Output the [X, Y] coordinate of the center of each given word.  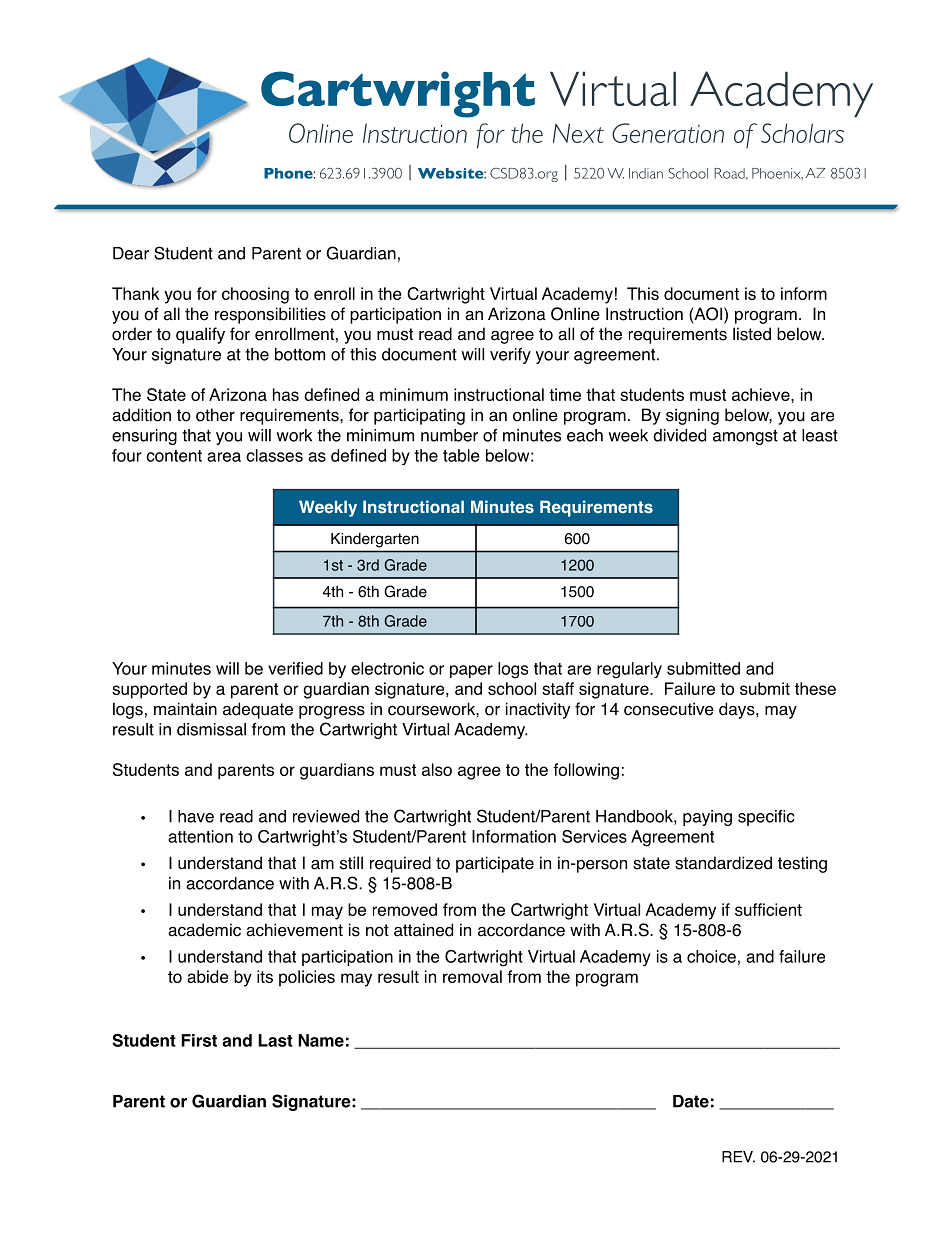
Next [578, 133]
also [437, 769]
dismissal [211, 729]
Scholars [802, 133]
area [224, 457]
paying [707, 818]
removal [472, 976]
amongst [745, 437]
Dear [131, 253]
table [461, 455]
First [199, 1040]
